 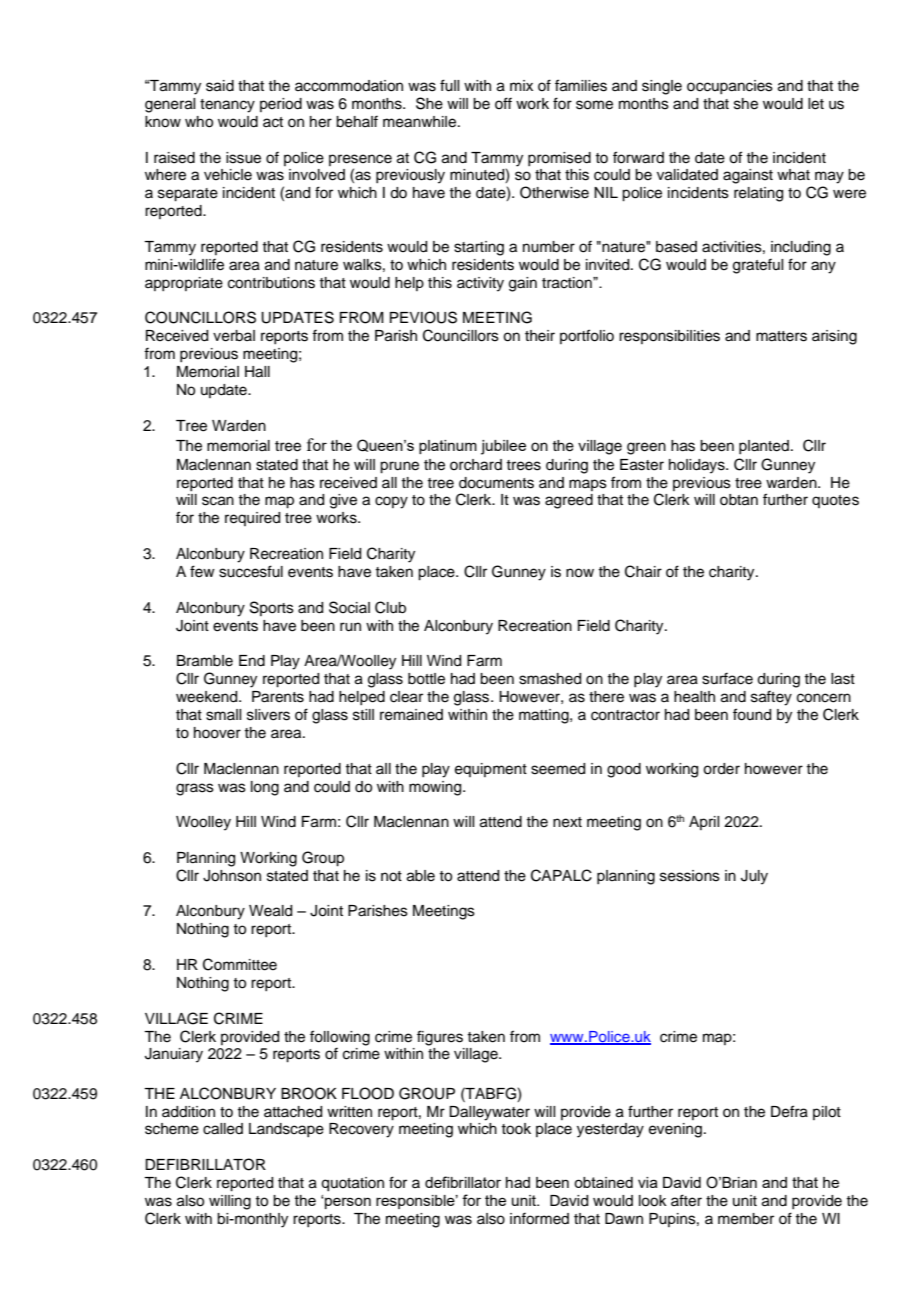 What do you see at coordinates (746, 1219) in the screenshot?
I see `member` at bounding box center [746, 1219].
